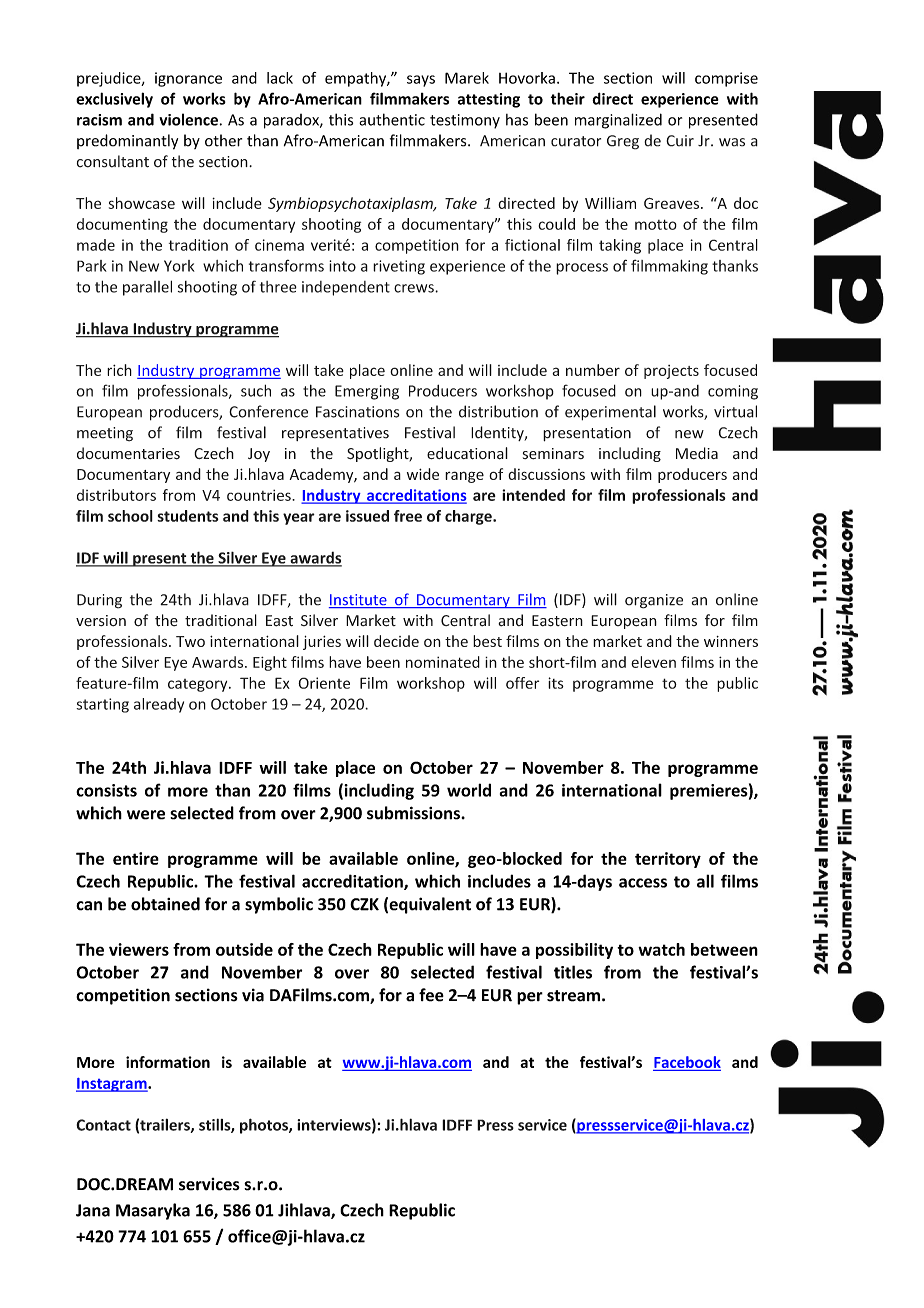  Describe the element at coordinates (414, 813) in the screenshot. I see `submissions` at that location.
